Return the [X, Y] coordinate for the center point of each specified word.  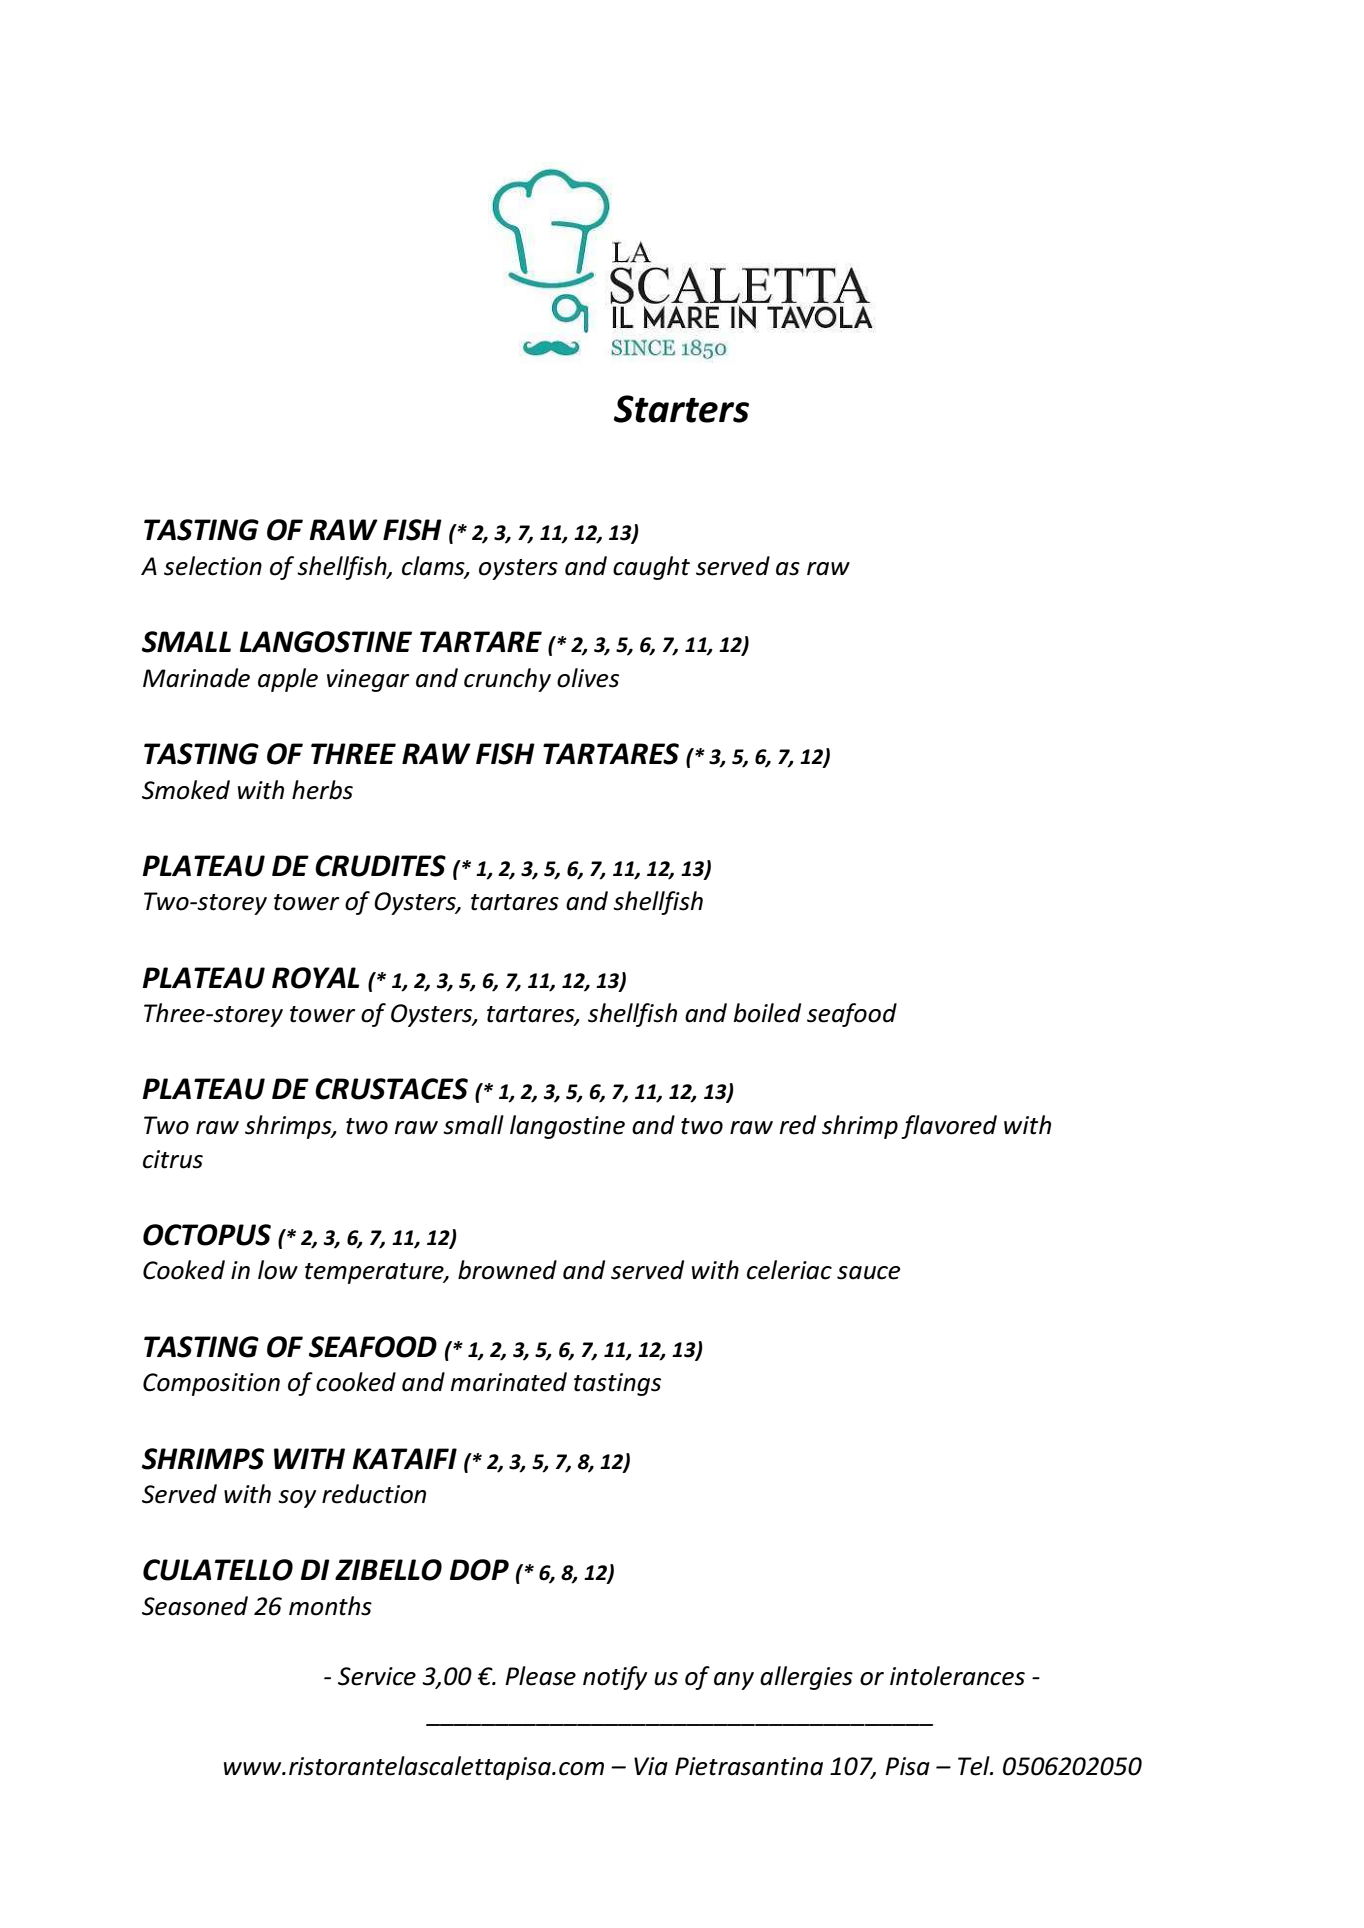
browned [507, 1270]
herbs [322, 790]
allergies [806, 1678]
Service [377, 1676]
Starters [681, 409]
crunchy [507, 680]
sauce [868, 1273]
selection [213, 566]
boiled [767, 1013]
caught [651, 568]
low [278, 1270]
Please [540, 1676]
